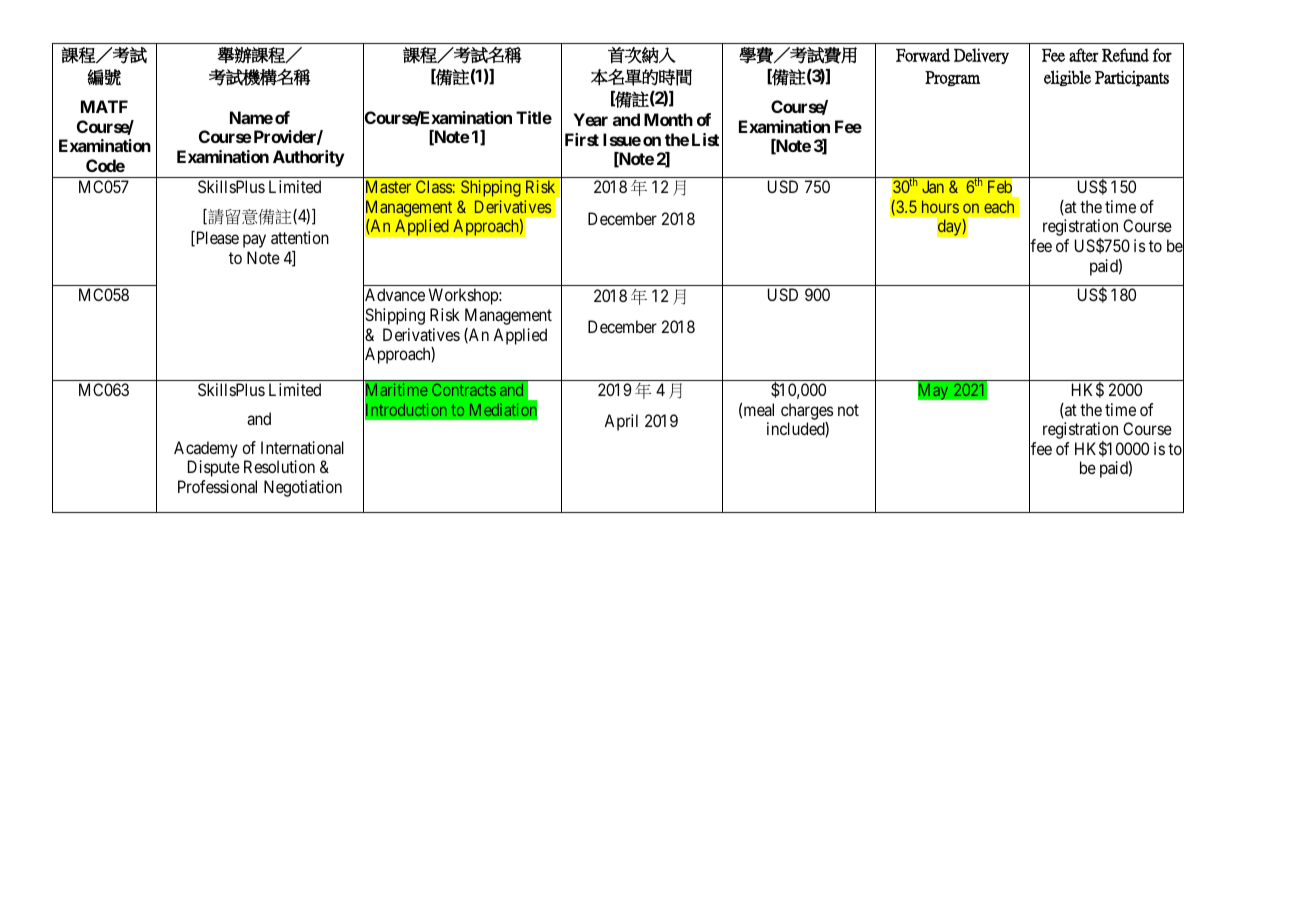 This screenshot has width=1307, height=924. I want to click on Contracts, so click(464, 390).
